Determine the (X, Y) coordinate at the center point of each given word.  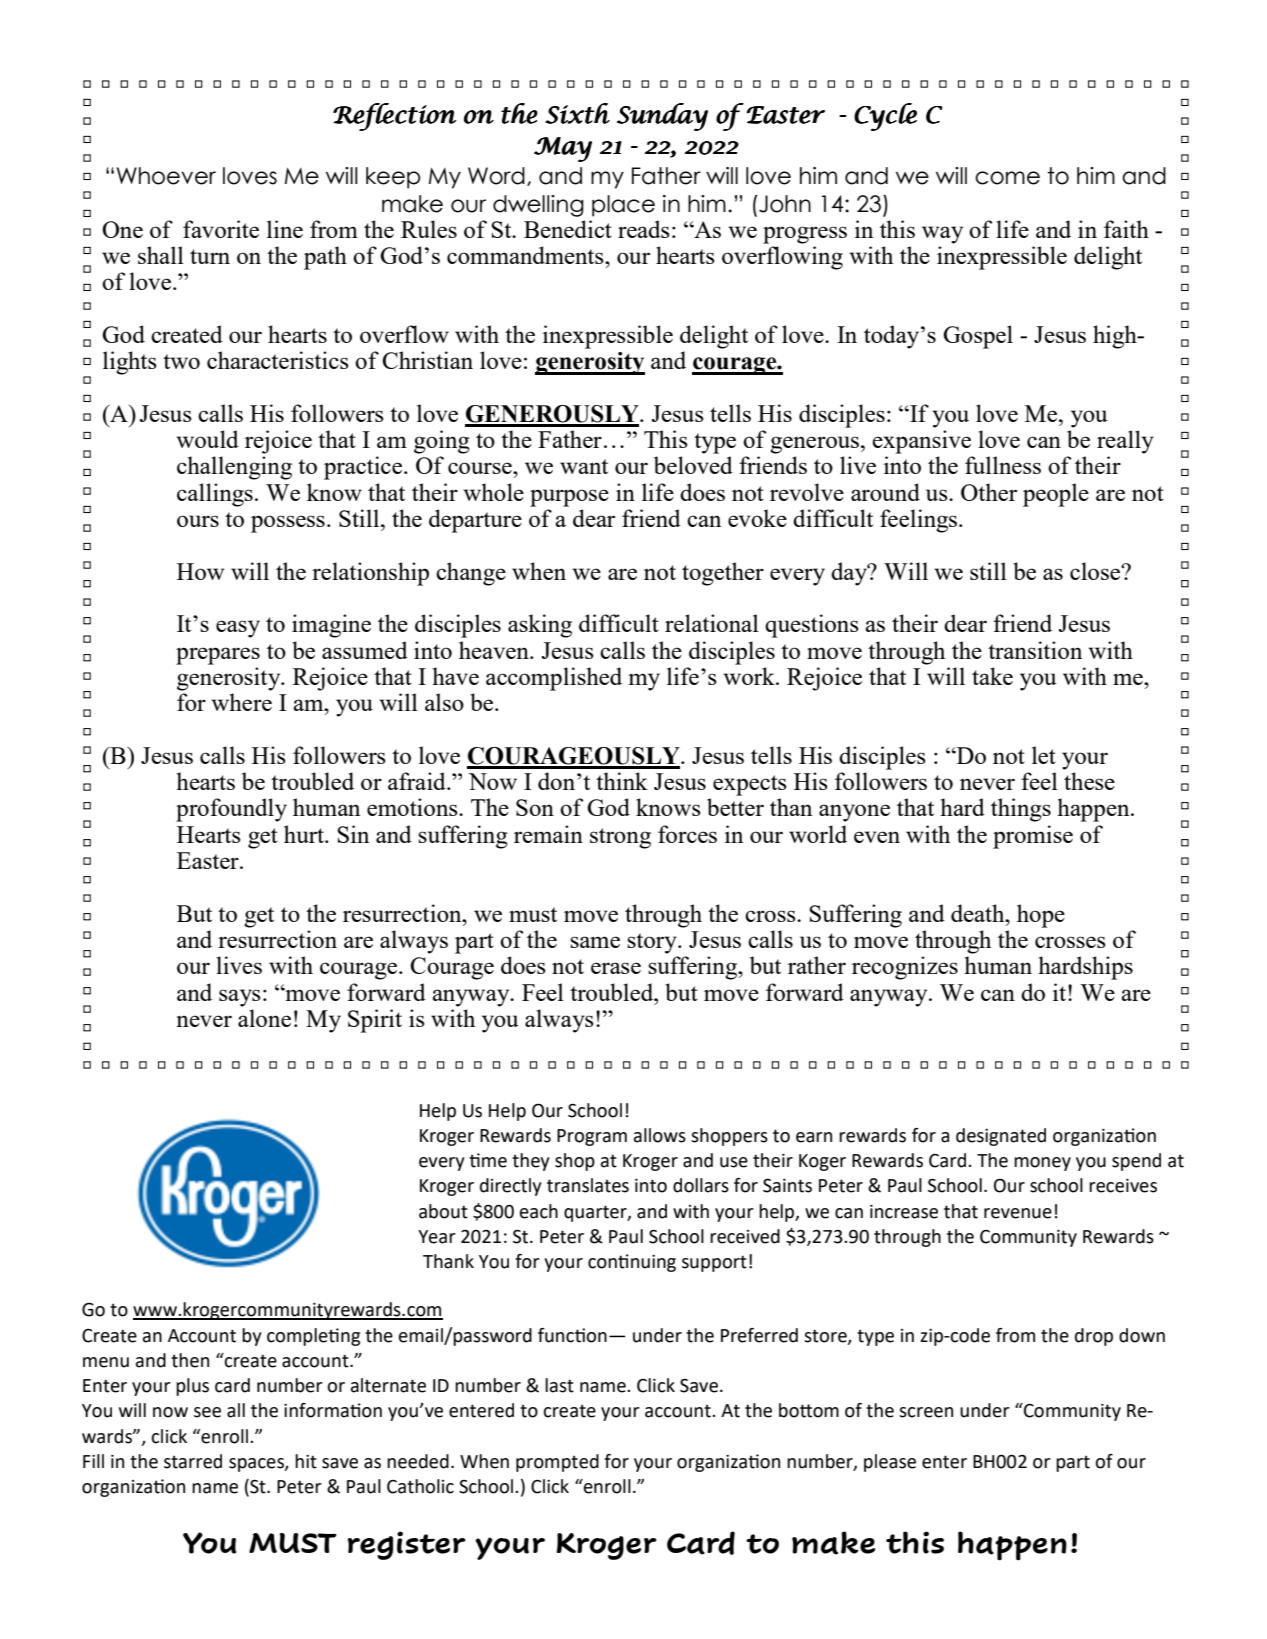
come (1007, 178)
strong (620, 838)
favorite (221, 229)
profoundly (231, 810)
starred (193, 1461)
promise (1033, 837)
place (623, 206)
